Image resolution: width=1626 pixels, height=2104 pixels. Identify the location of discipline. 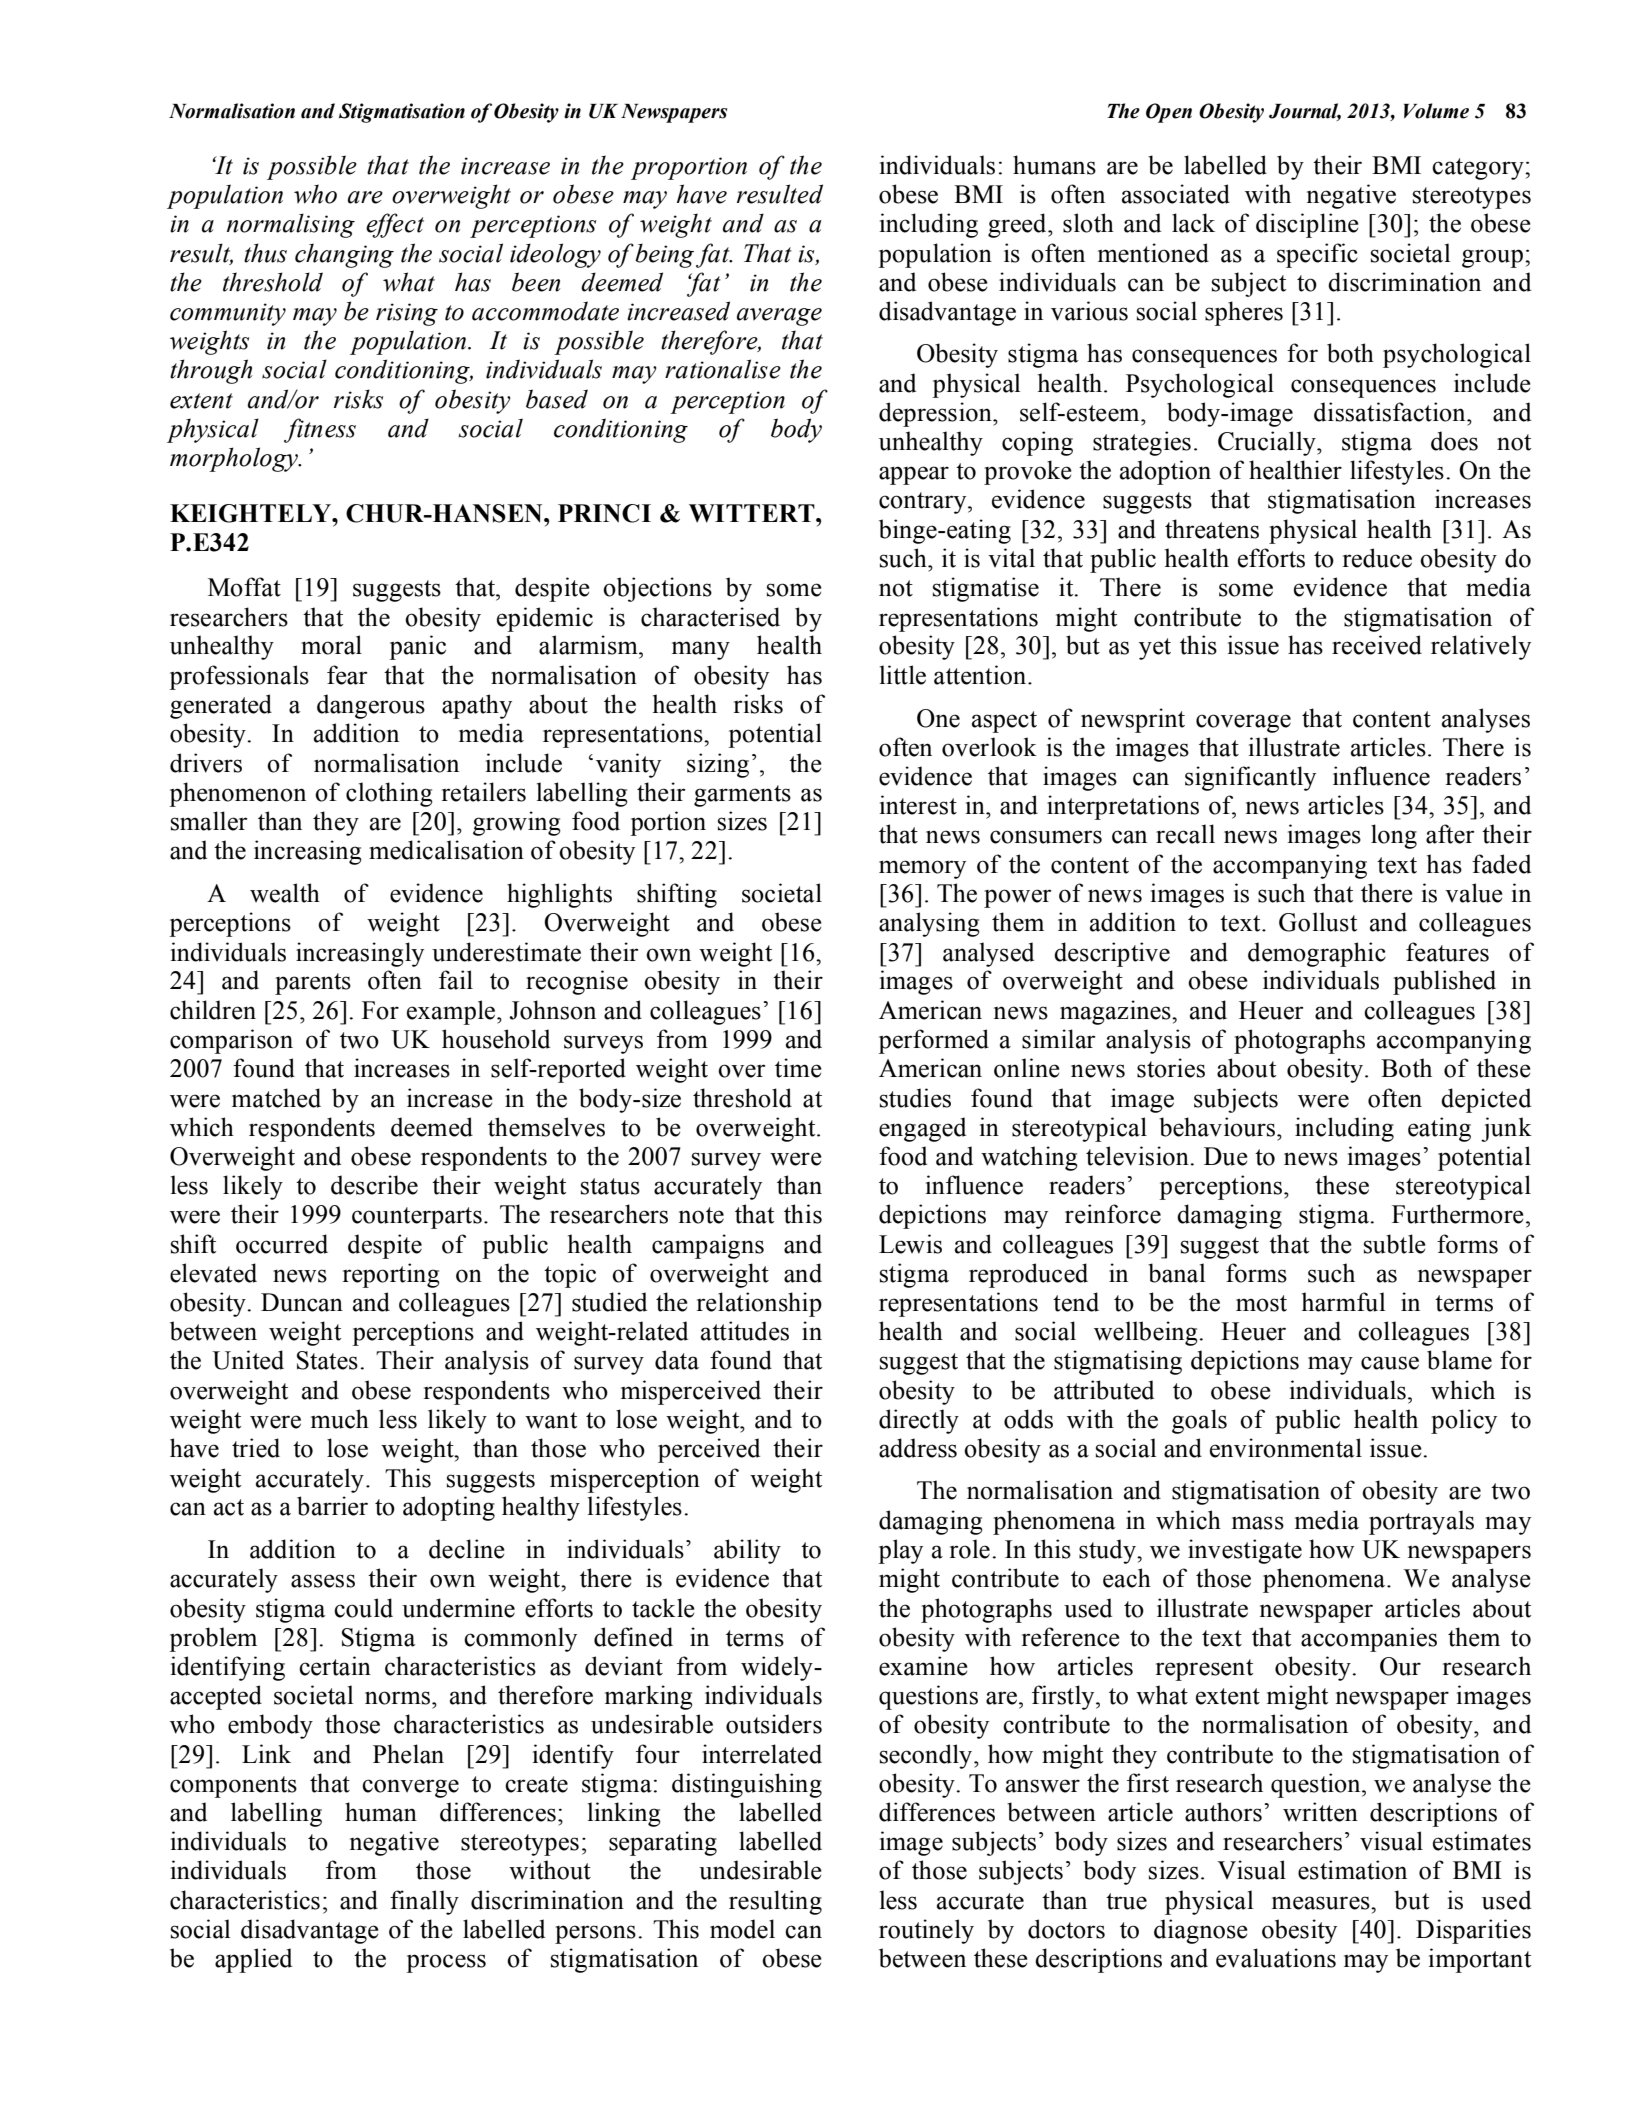
(1307, 225).
